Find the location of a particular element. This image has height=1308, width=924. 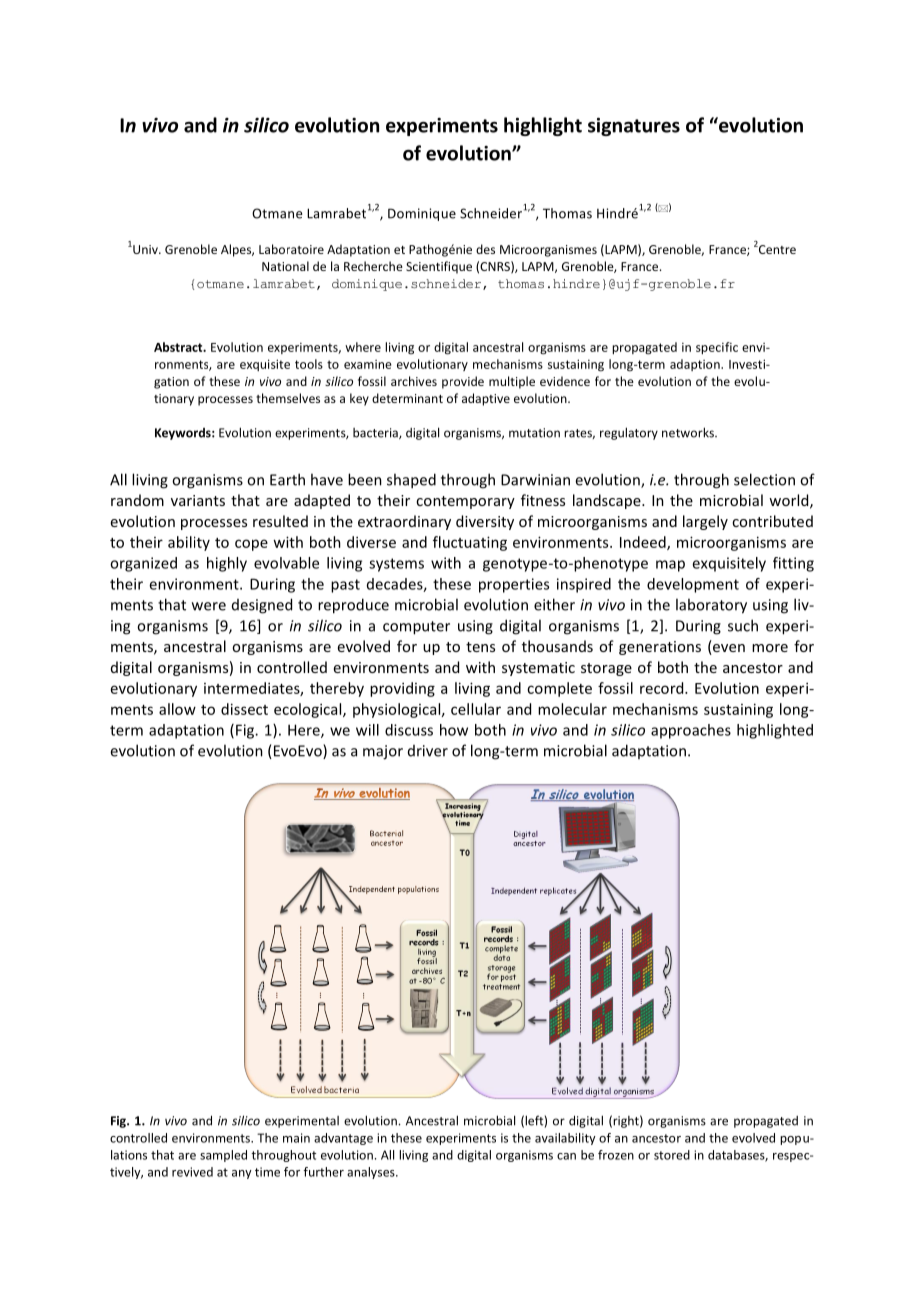

networks is located at coordinates (689, 432).
